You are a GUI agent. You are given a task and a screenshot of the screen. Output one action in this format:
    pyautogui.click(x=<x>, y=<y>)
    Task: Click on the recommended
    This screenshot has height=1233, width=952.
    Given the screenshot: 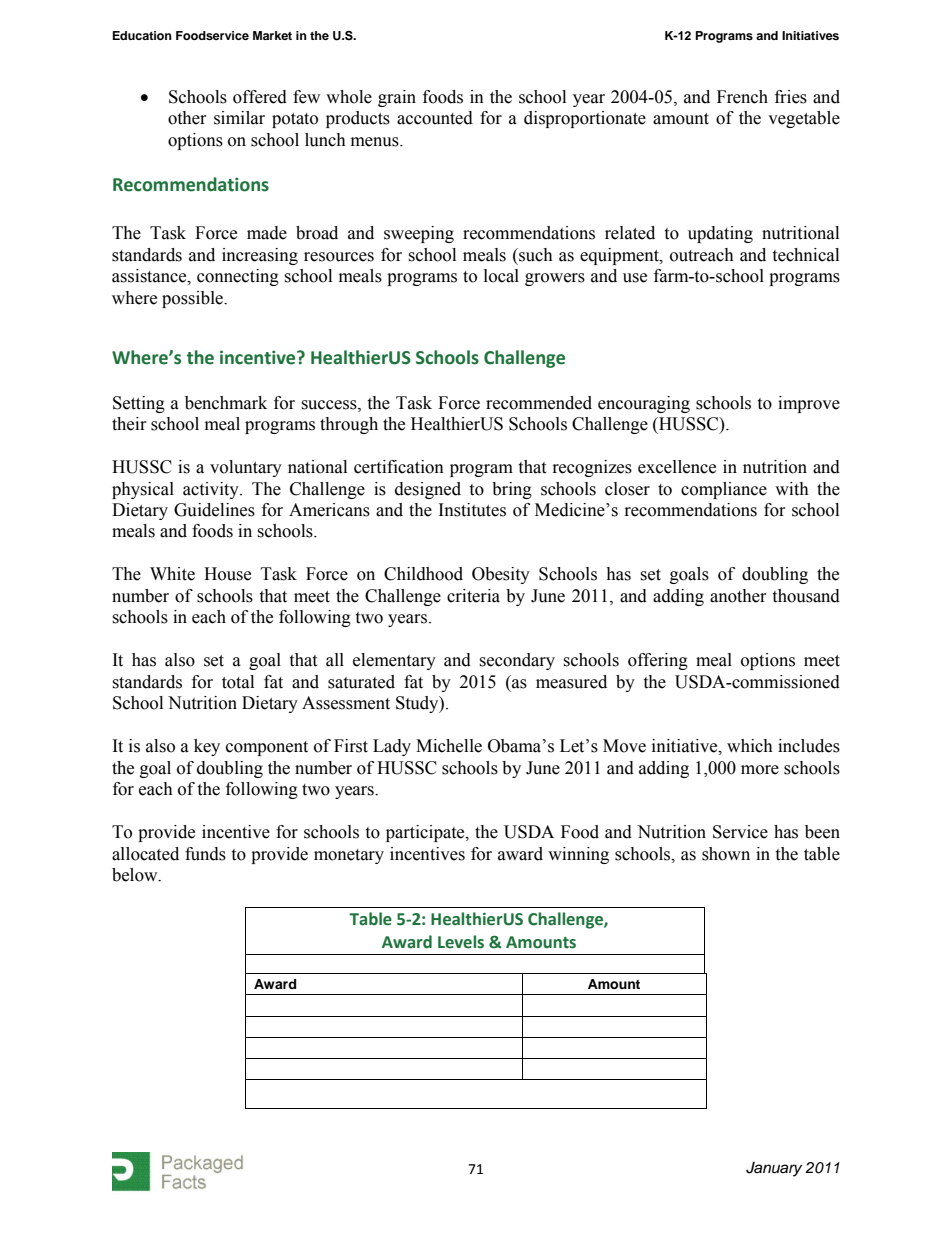 What is the action you would take?
    pyautogui.click(x=539, y=403)
